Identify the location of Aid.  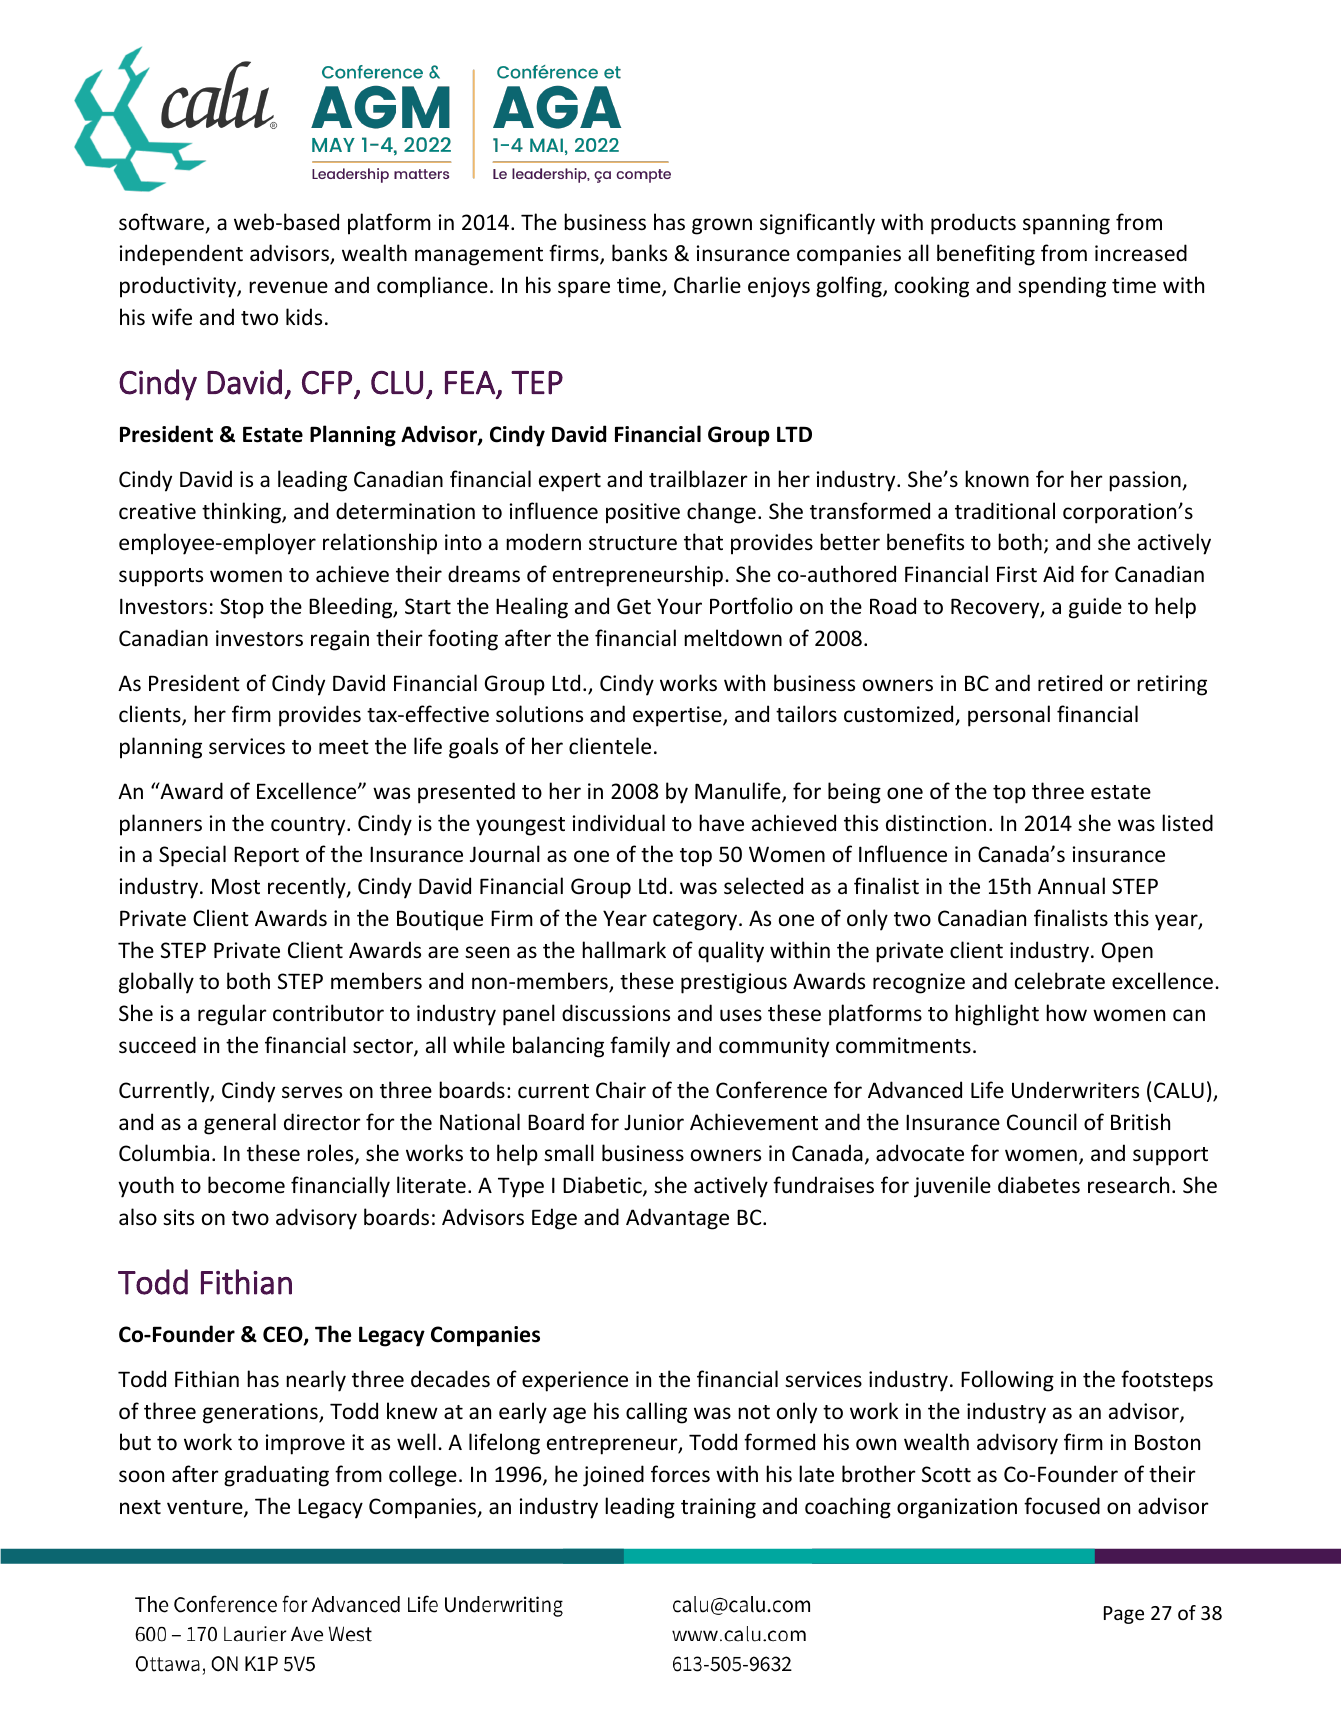
(1058, 573).
